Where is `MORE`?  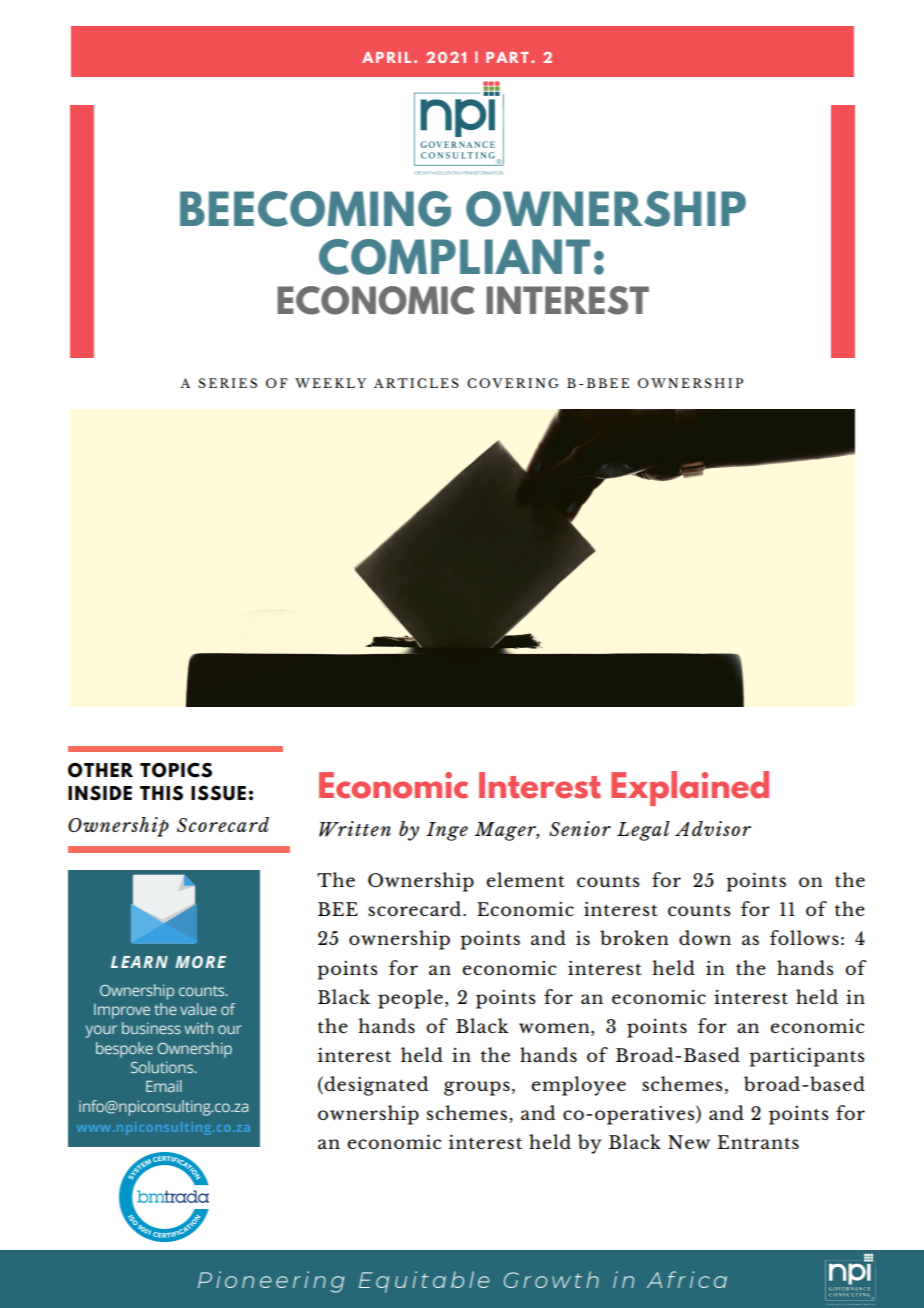 MORE is located at coordinates (201, 962).
